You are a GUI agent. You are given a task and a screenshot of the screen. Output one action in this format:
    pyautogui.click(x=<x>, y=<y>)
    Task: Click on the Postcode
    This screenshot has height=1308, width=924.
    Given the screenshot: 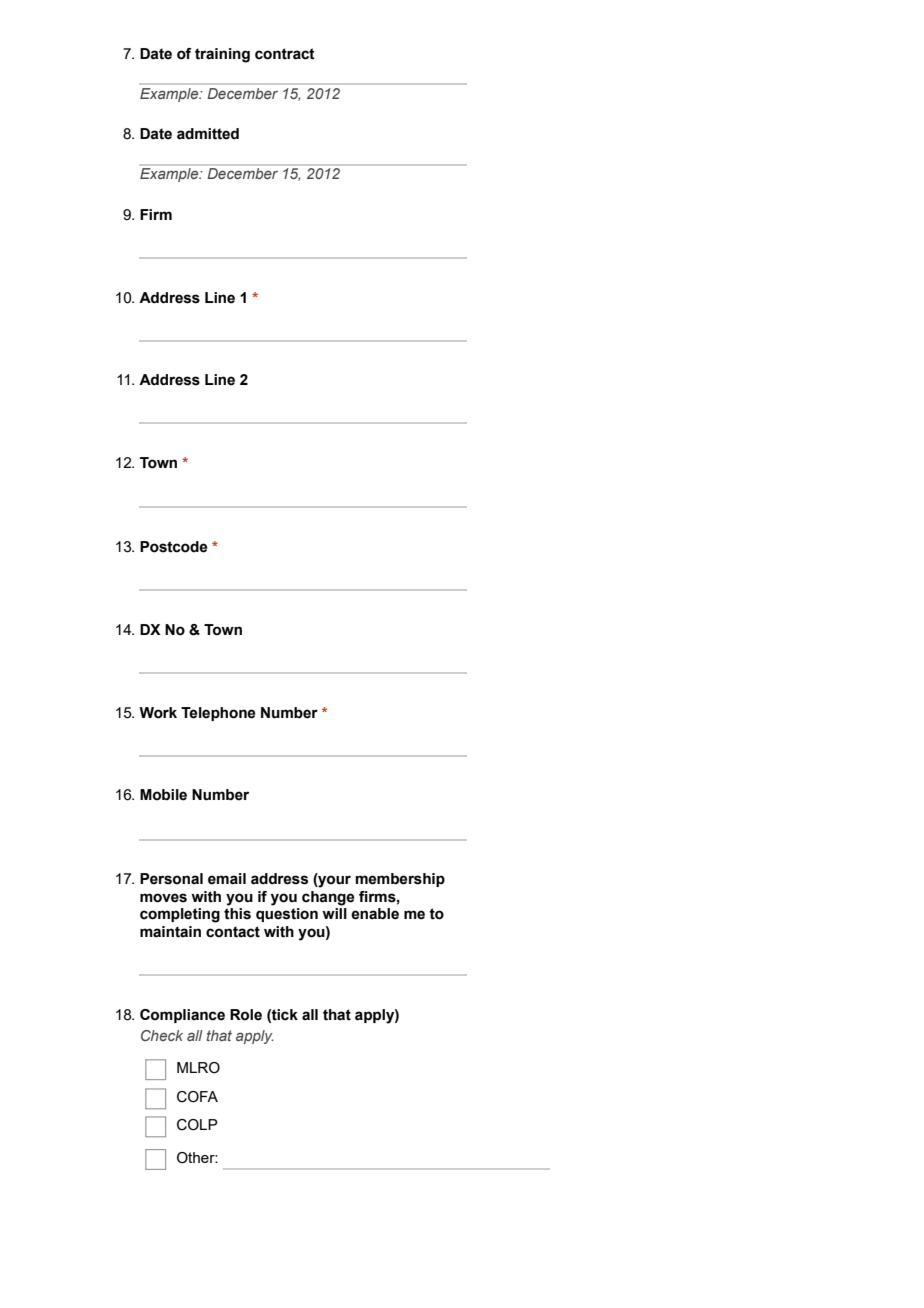 What is the action you would take?
    pyautogui.click(x=174, y=547)
